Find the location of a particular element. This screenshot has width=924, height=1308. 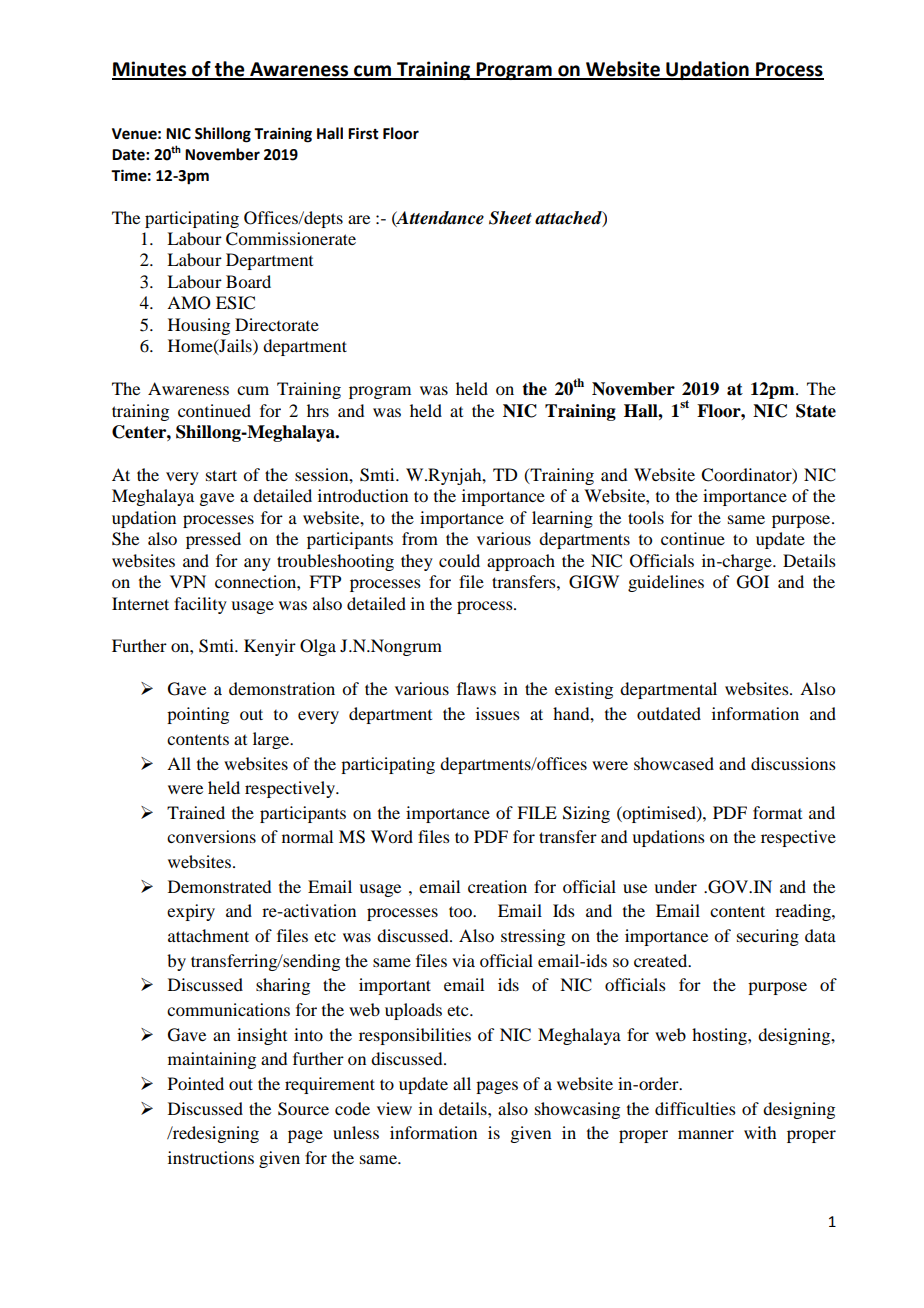

instructions is located at coordinates (211, 1157).
